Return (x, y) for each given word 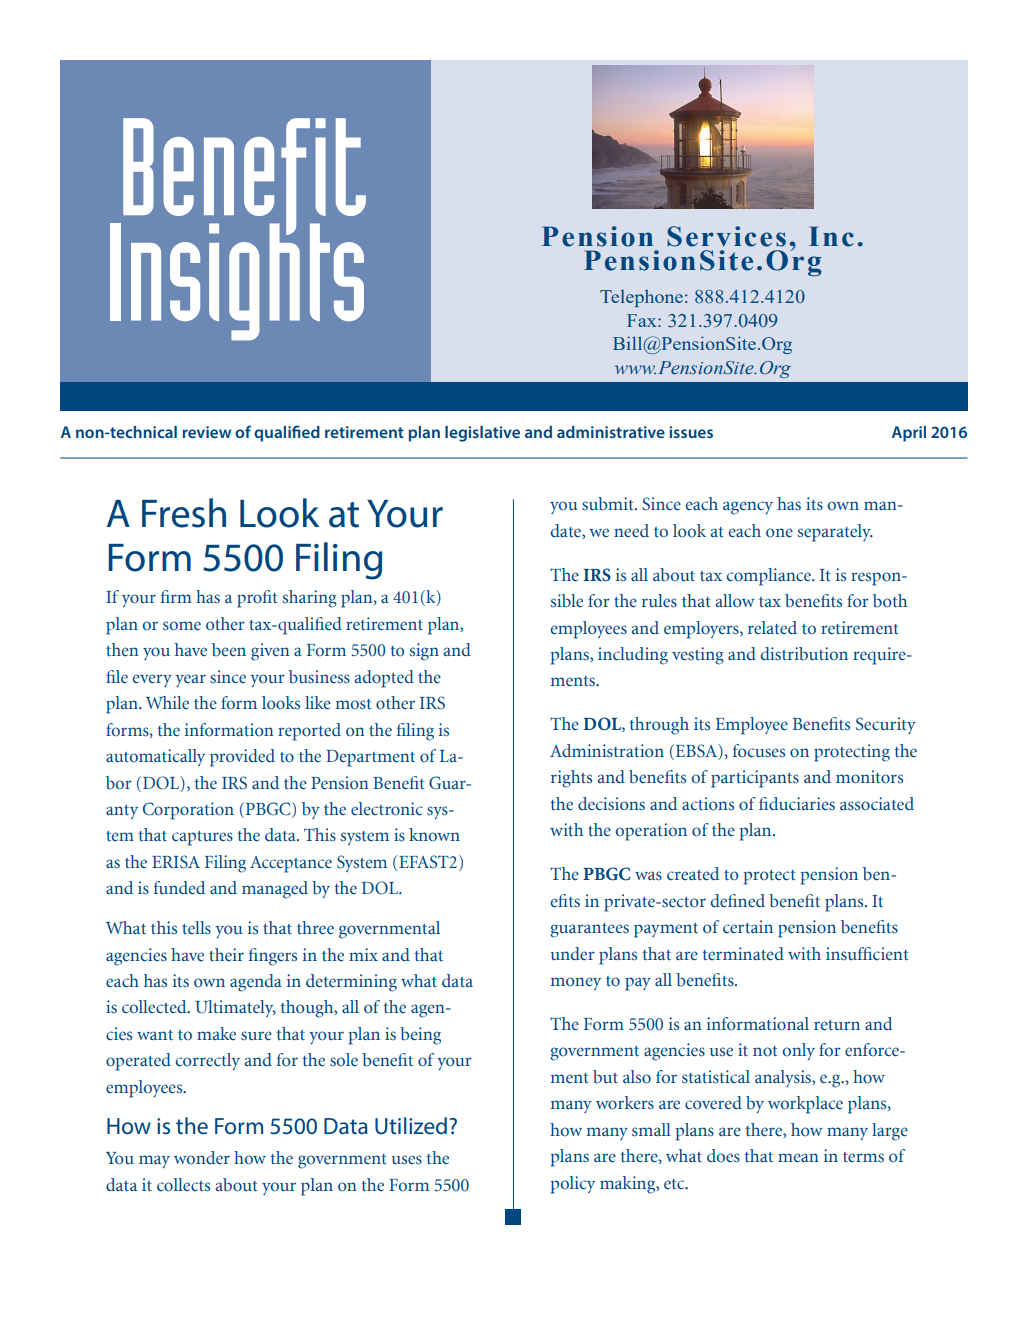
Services (726, 236)
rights (571, 779)
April (909, 434)
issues (691, 432)
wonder (202, 1158)
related (772, 628)
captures (202, 838)
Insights (237, 281)
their (226, 955)
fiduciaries (797, 804)
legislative (482, 434)
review (207, 432)
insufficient (867, 954)
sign (424, 652)
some (182, 626)
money (575, 983)
